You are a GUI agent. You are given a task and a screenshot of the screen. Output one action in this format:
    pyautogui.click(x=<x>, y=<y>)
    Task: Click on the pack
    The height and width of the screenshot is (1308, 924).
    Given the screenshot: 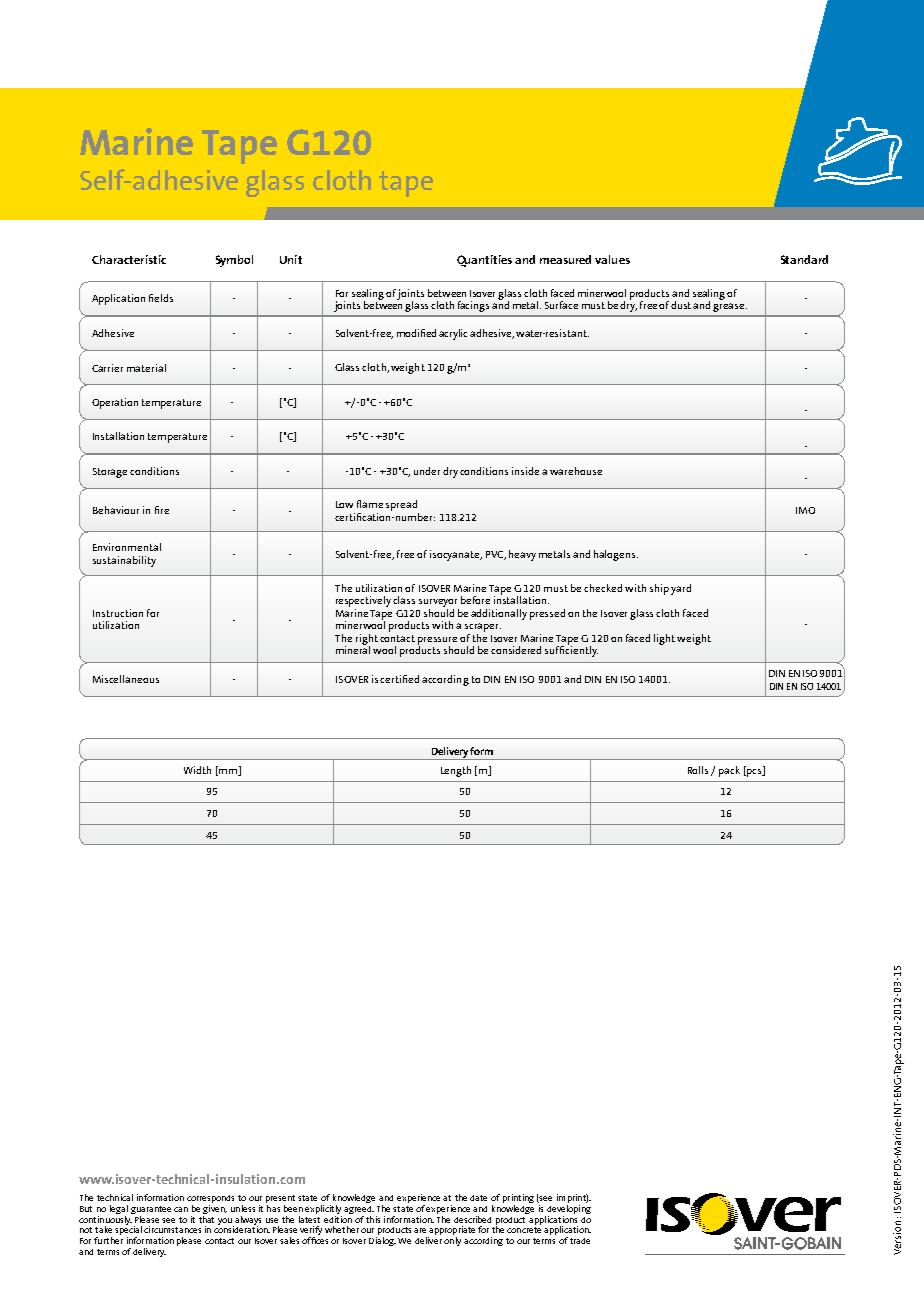 What is the action you would take?
    pyautogui.click(x=729, y=771)
